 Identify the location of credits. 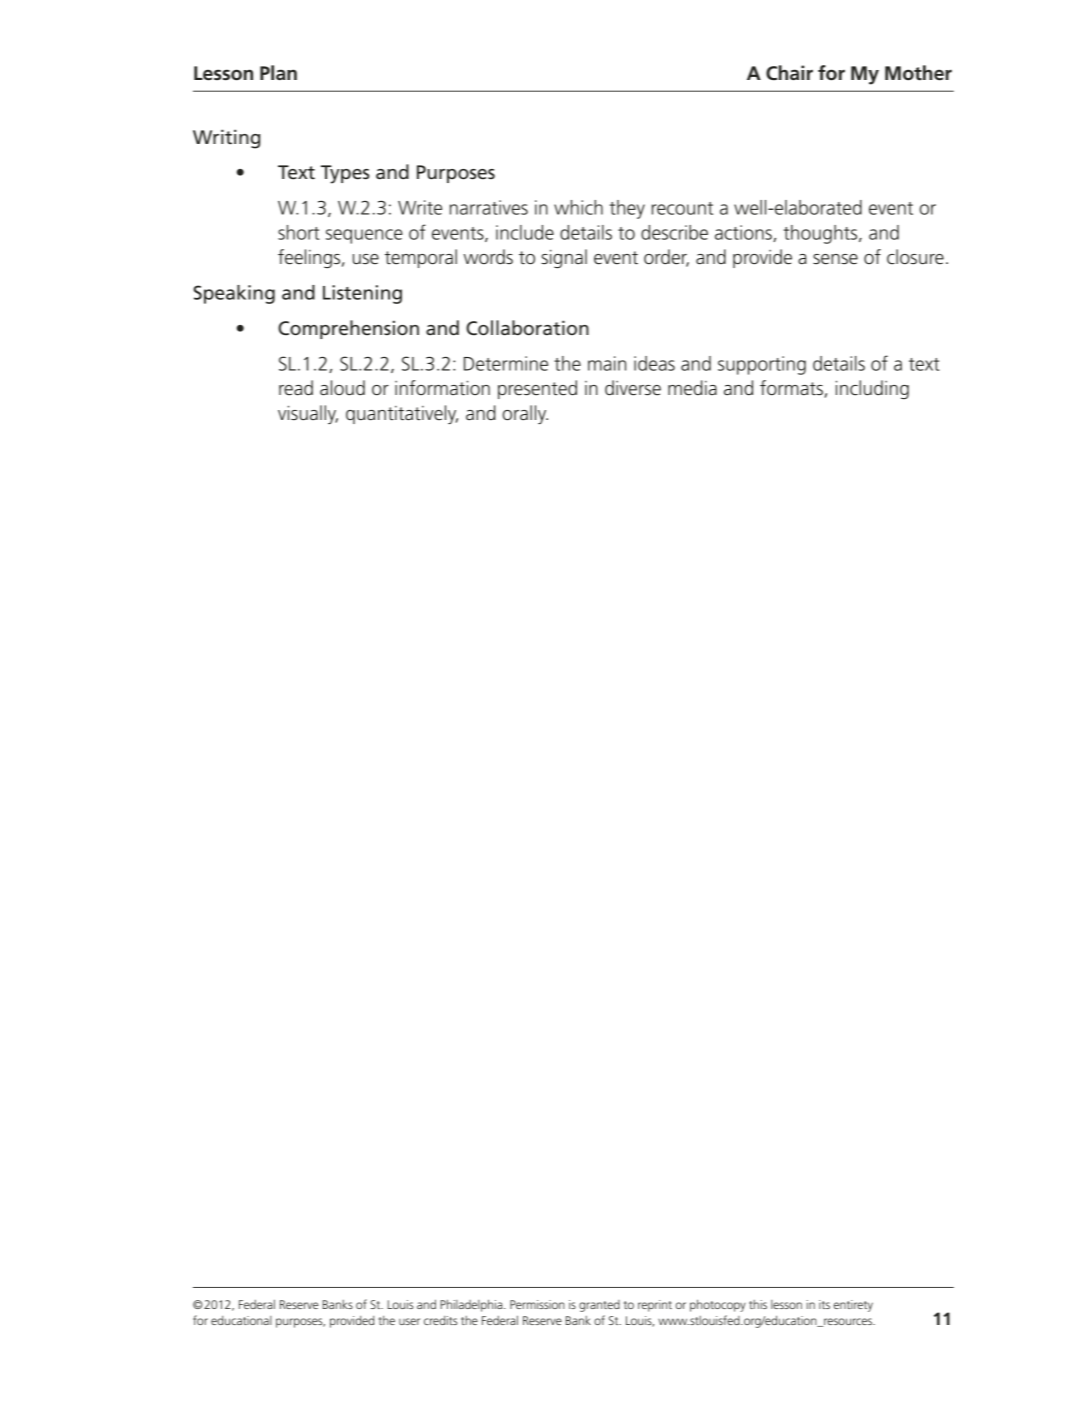
(440, 1320).
